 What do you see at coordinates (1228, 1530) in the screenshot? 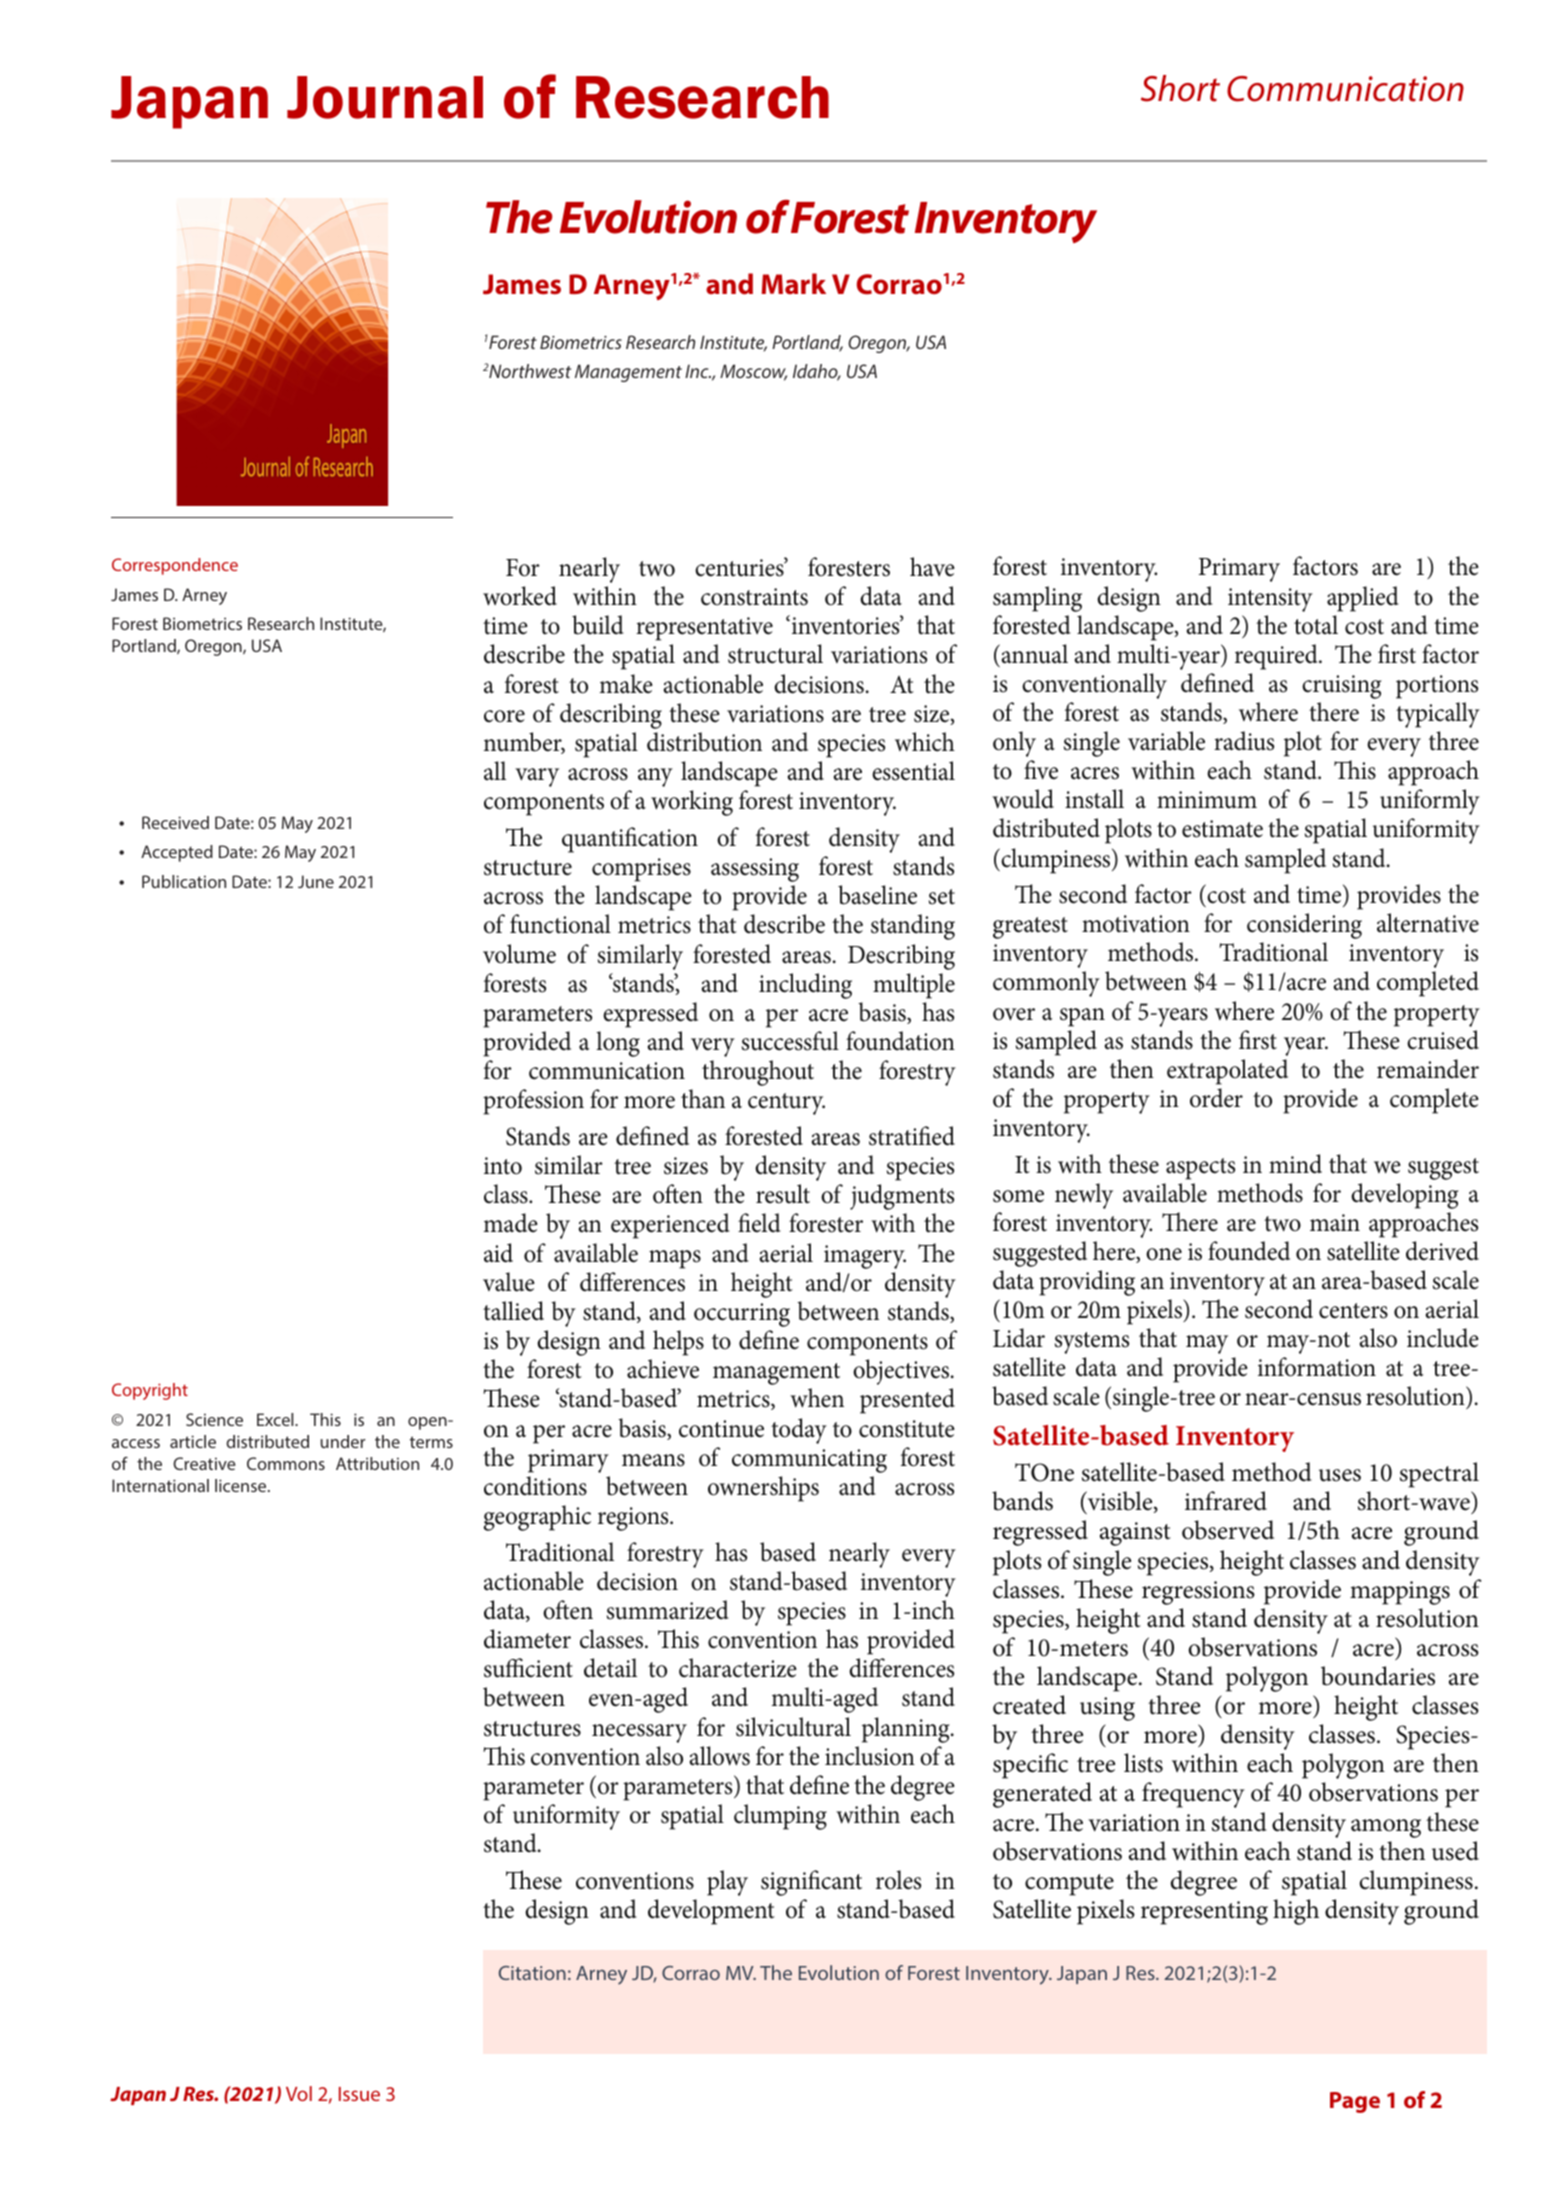
I see `observed` at bounding box center [1228, 1530].
